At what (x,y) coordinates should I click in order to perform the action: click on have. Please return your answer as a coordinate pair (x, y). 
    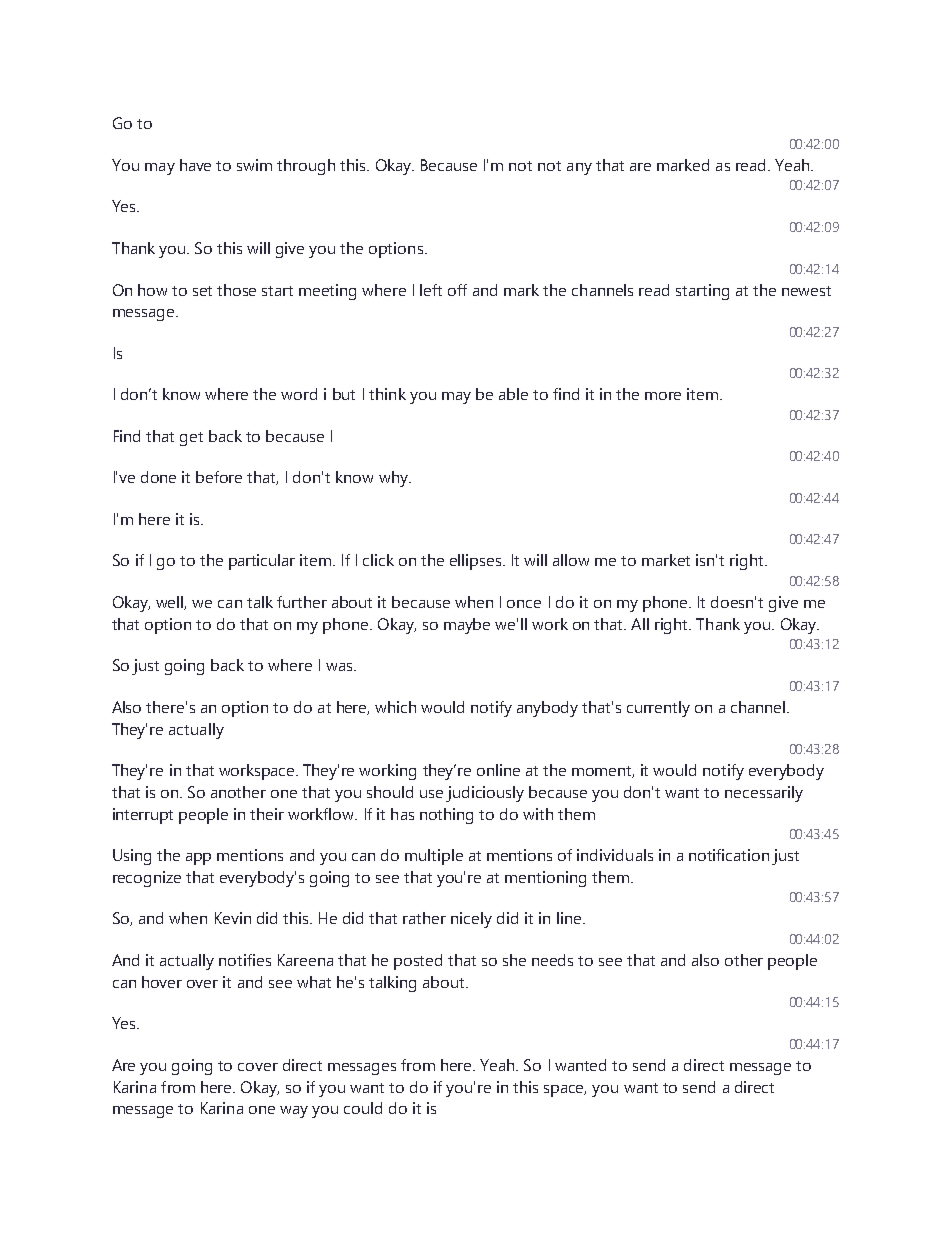
    Looking at the image, I should click on (195, 165).
